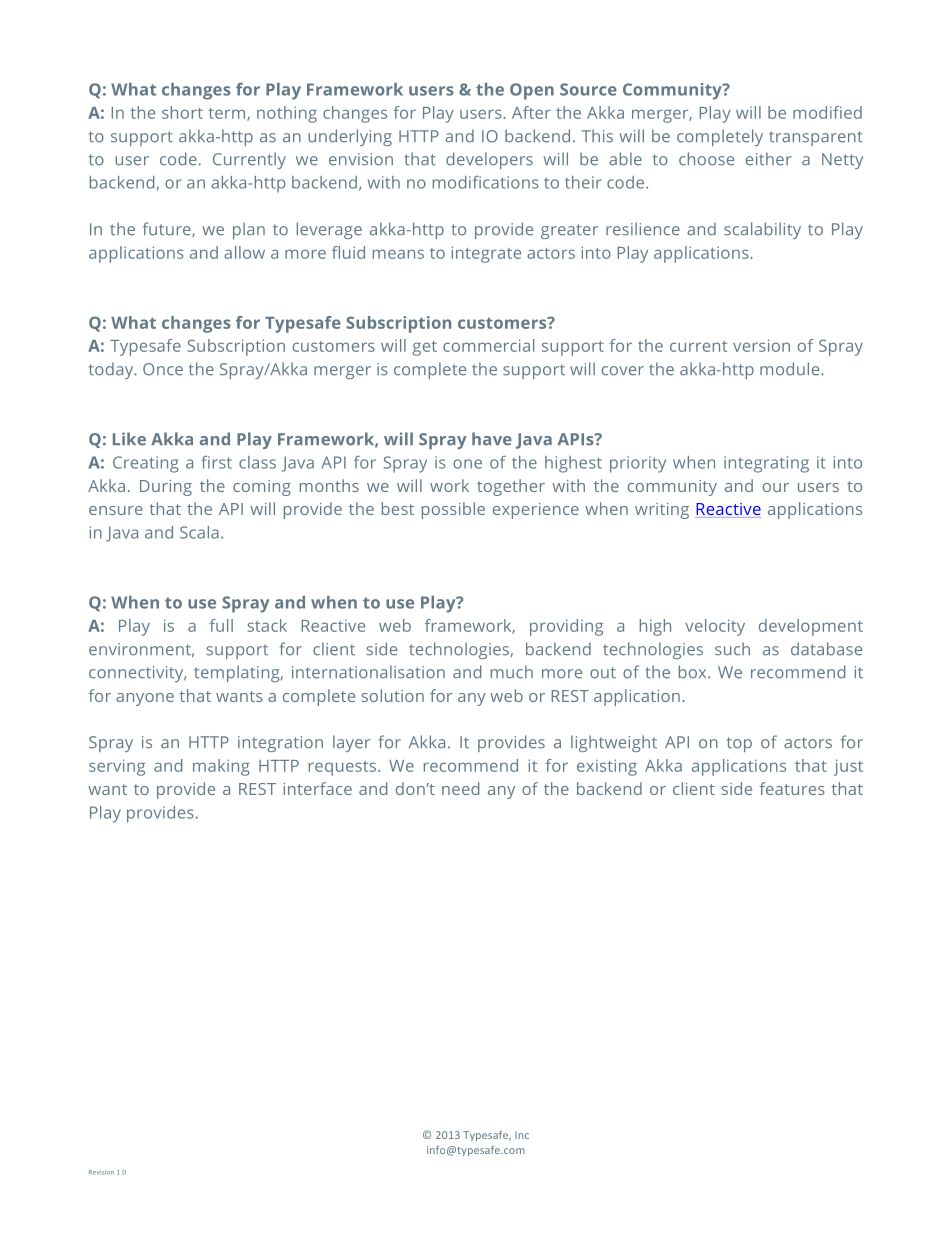 This image has height=1233, width=952. I want to click on need, so click(460, 788).
